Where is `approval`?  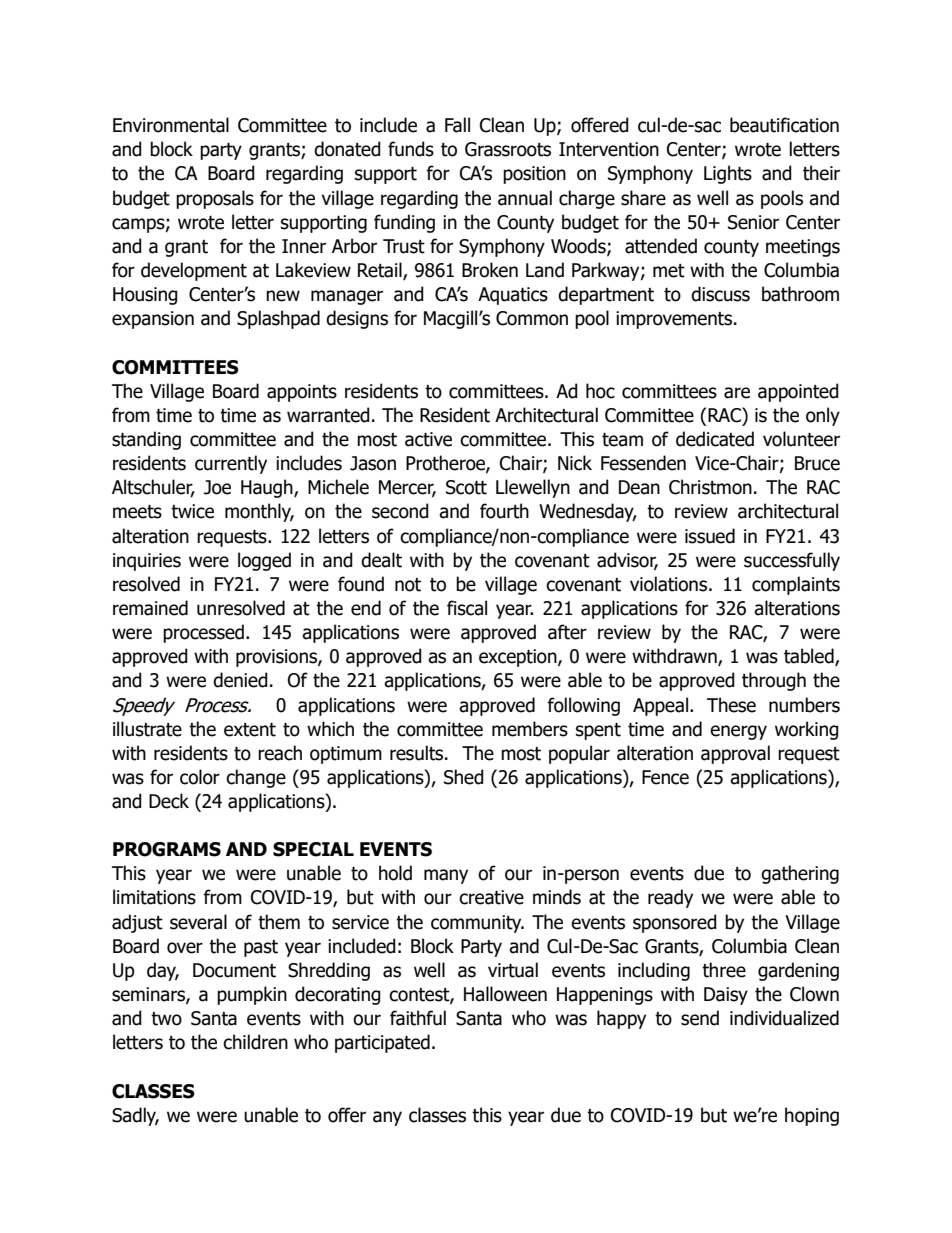 approval is located at coordinates (735, 754).
